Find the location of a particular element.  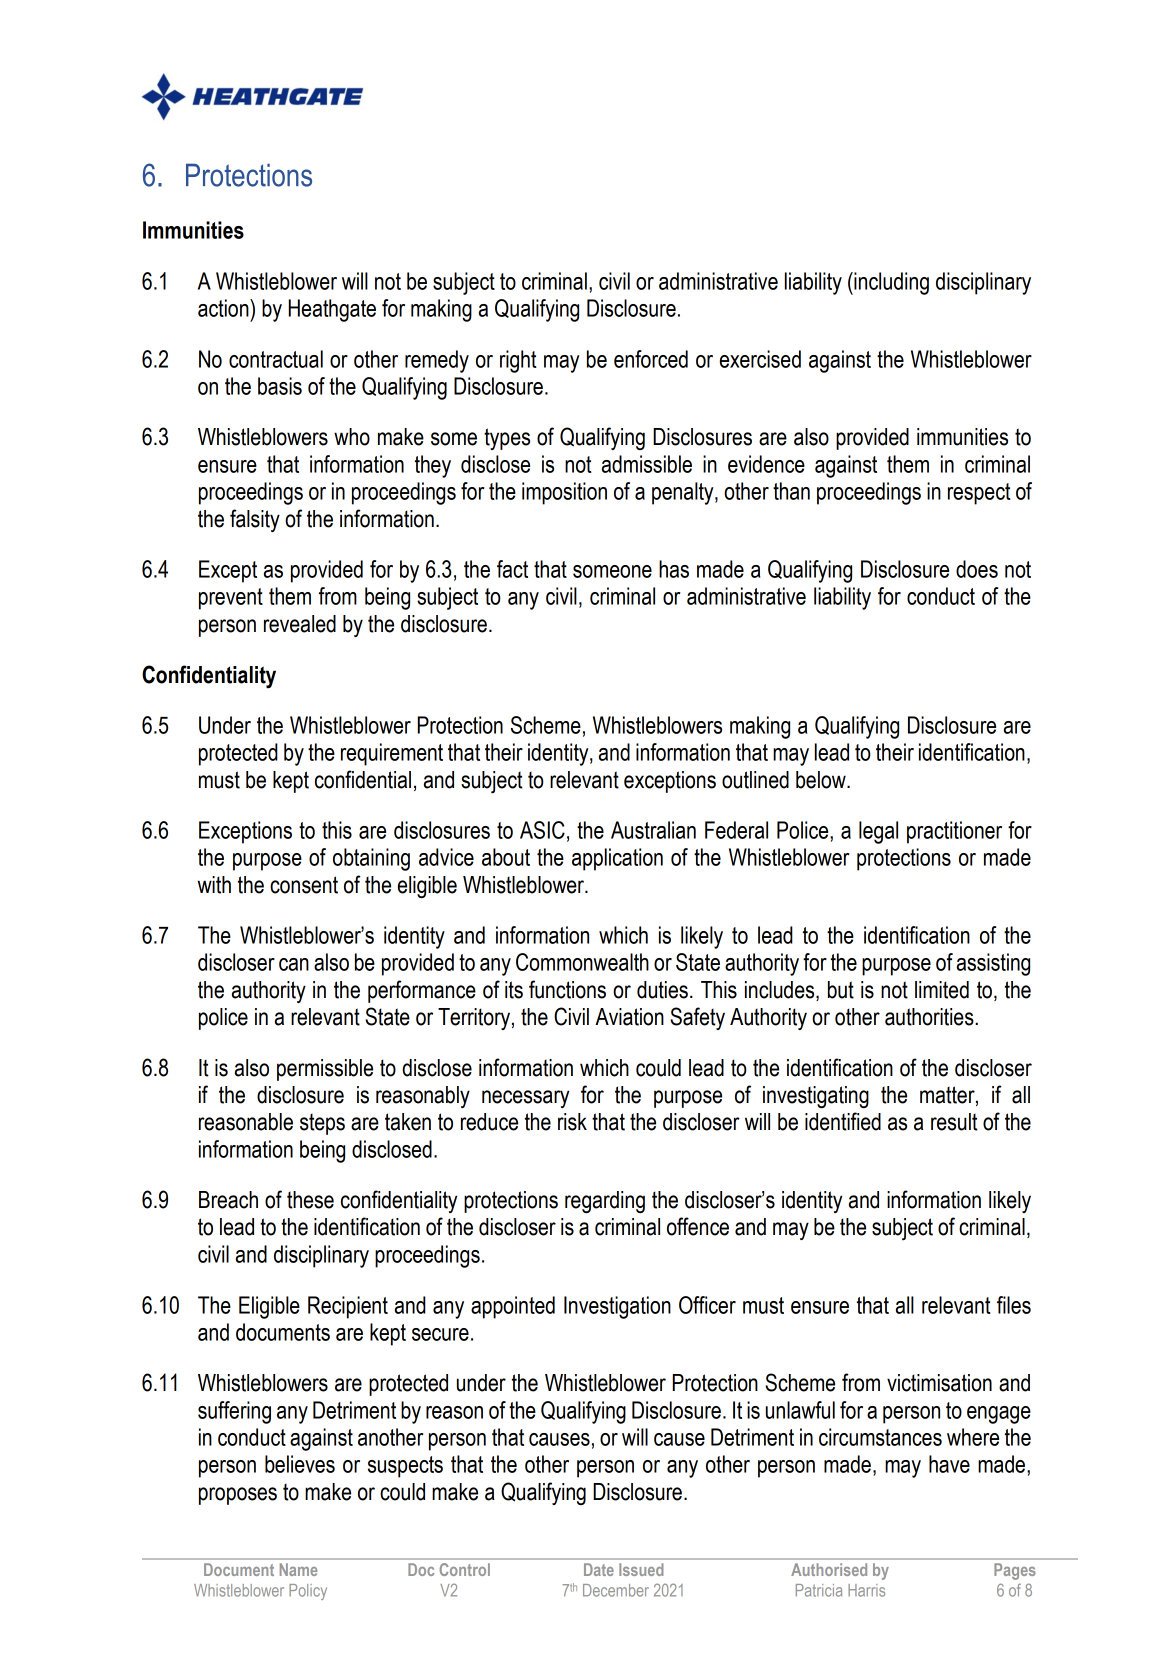

has is located at coordinates (674, 569).
